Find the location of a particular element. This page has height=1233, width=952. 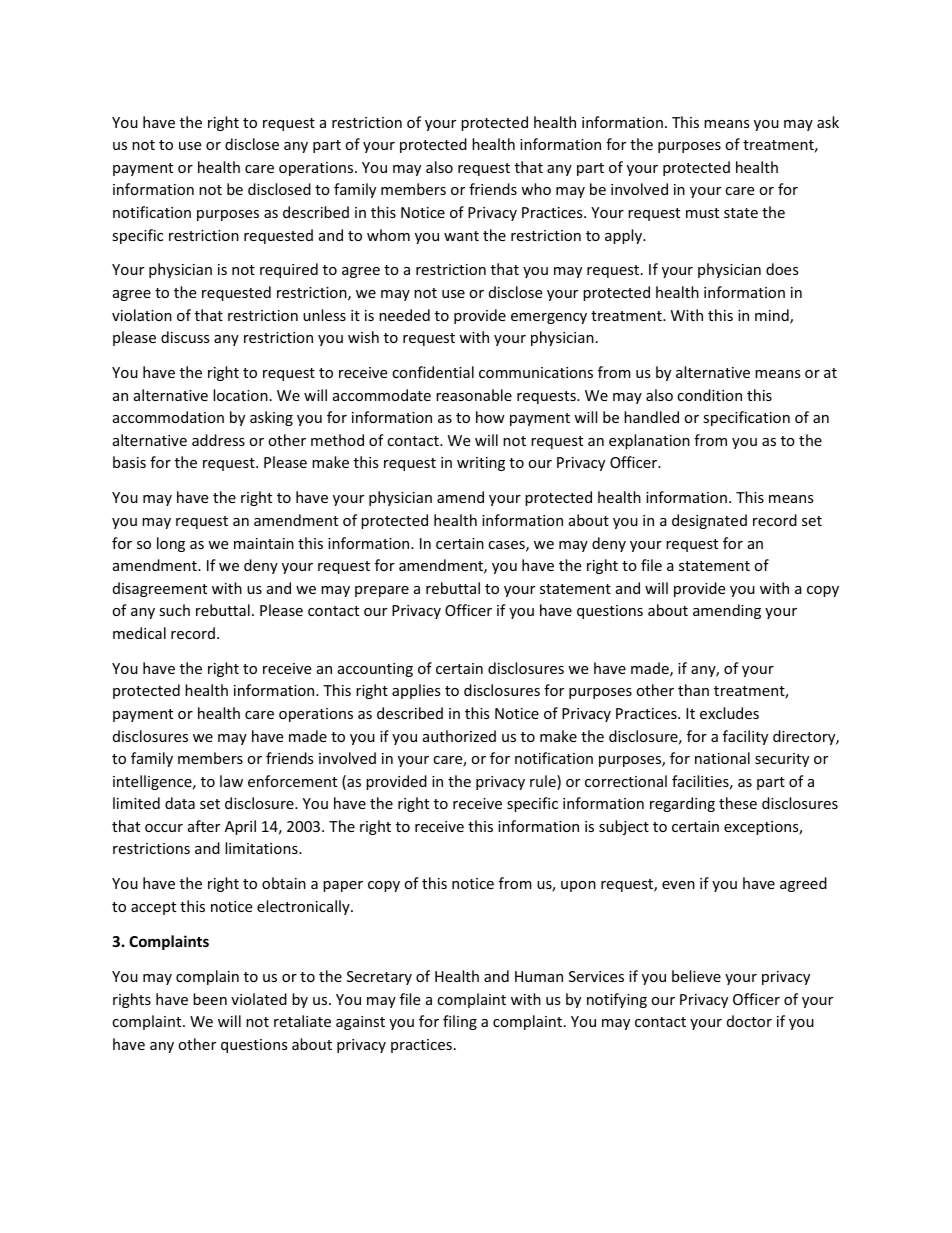

than is located at coordinates (693, 690).
